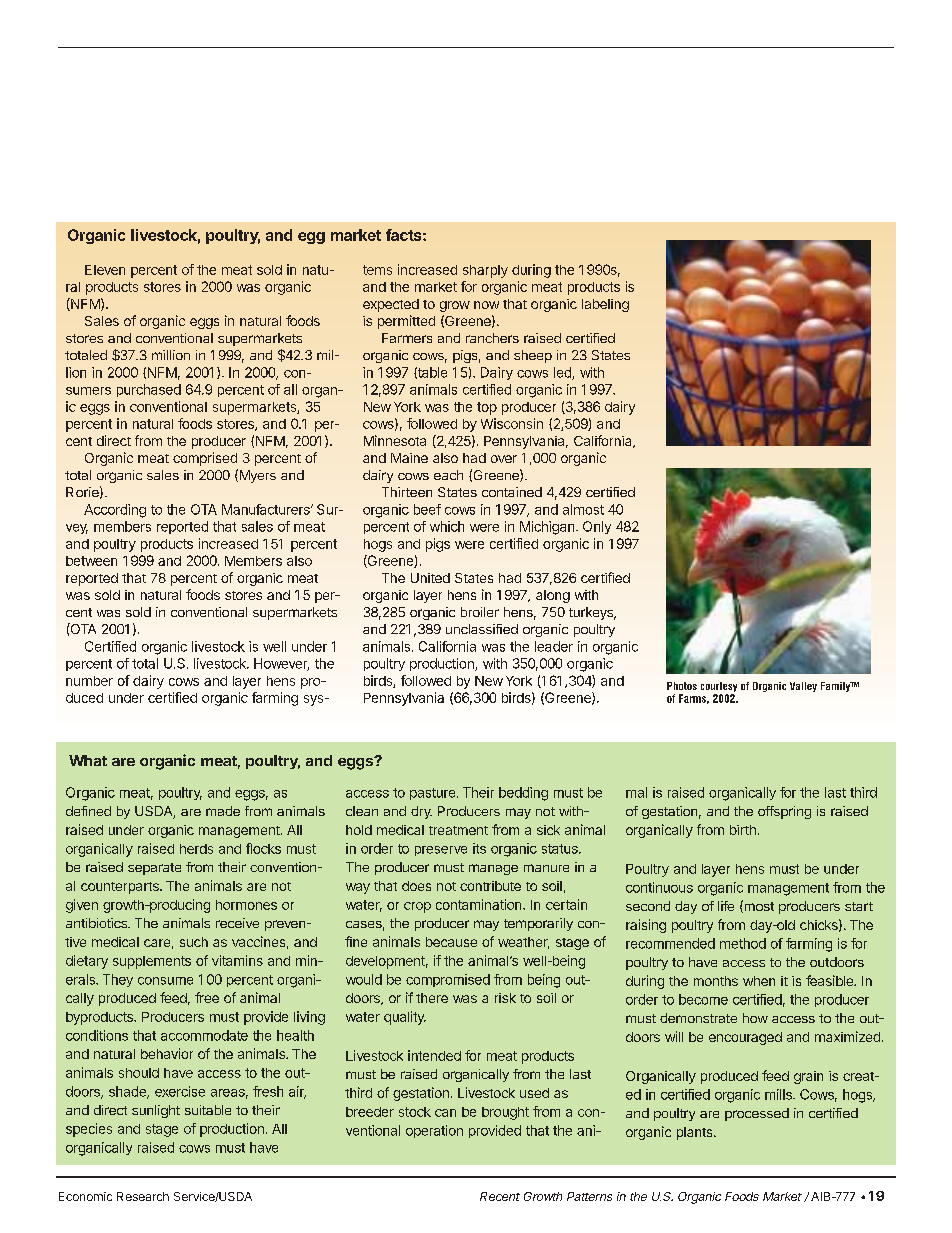  What do you see at coordinates (451, 942) in the document?
I see `because` at bounding box center [451, 942].
